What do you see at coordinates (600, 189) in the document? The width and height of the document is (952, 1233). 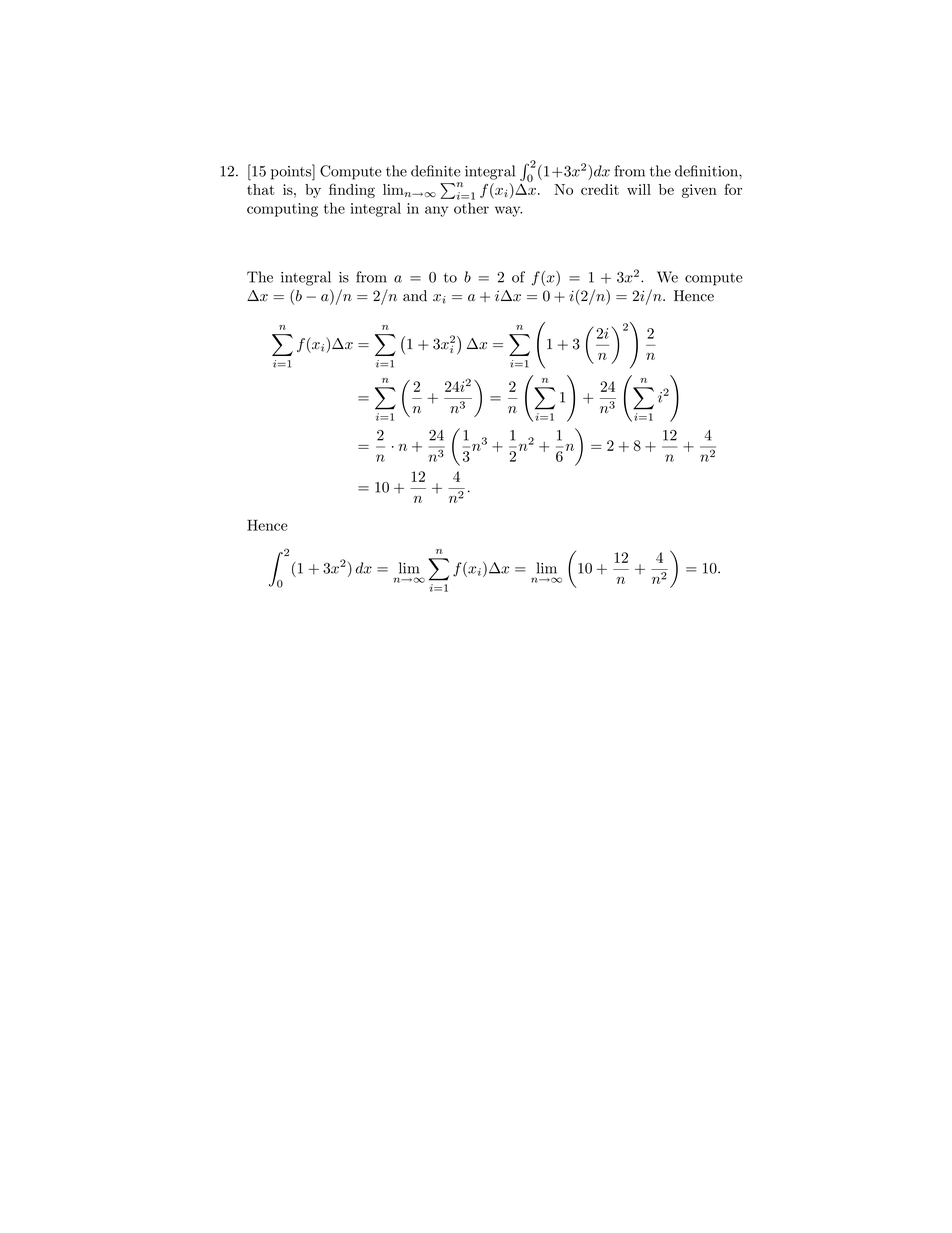 I see `credit` at bounding box center [600, 189].
